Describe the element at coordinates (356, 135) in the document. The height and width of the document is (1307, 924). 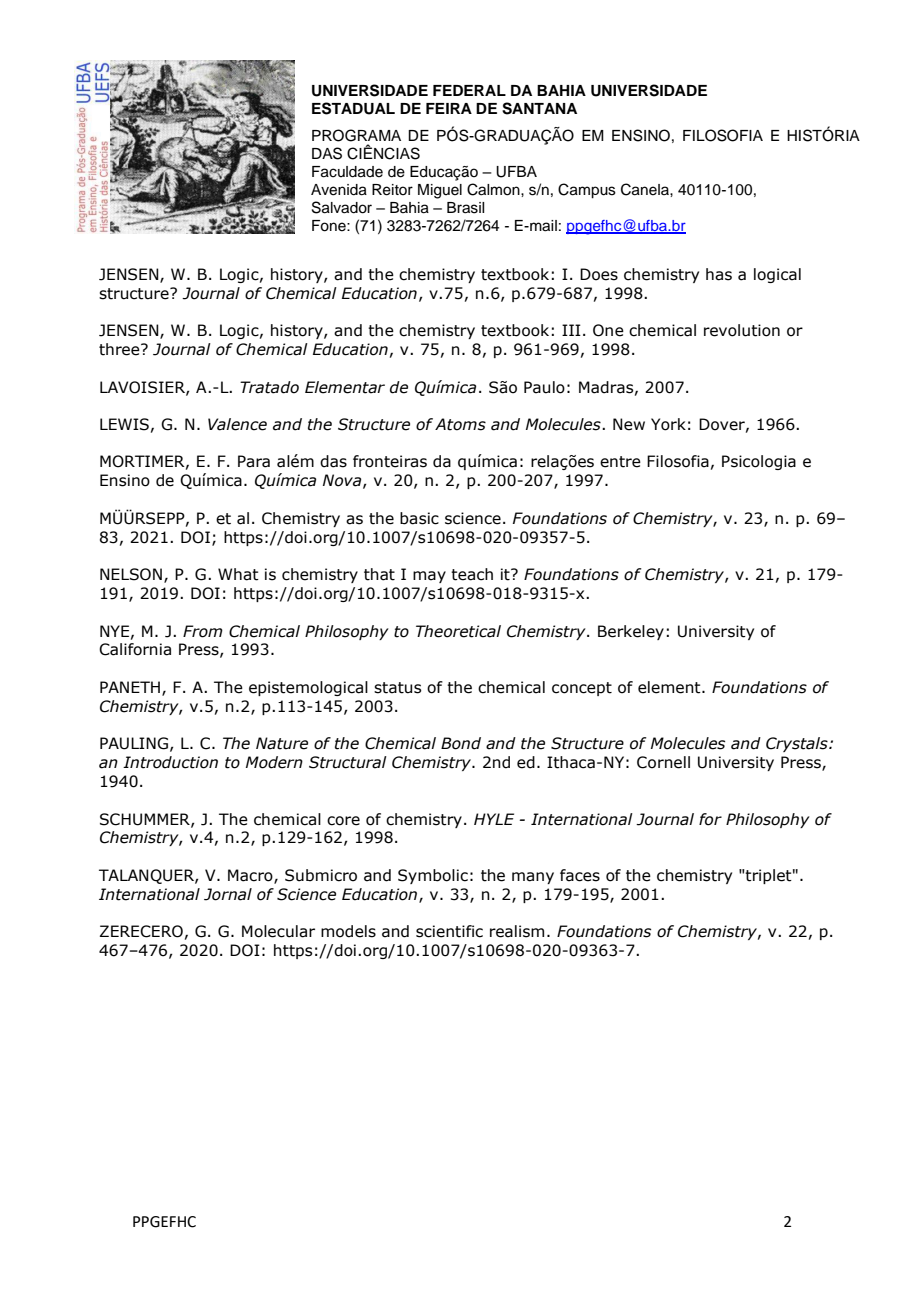
I see `PROGRAMA` at that location.
